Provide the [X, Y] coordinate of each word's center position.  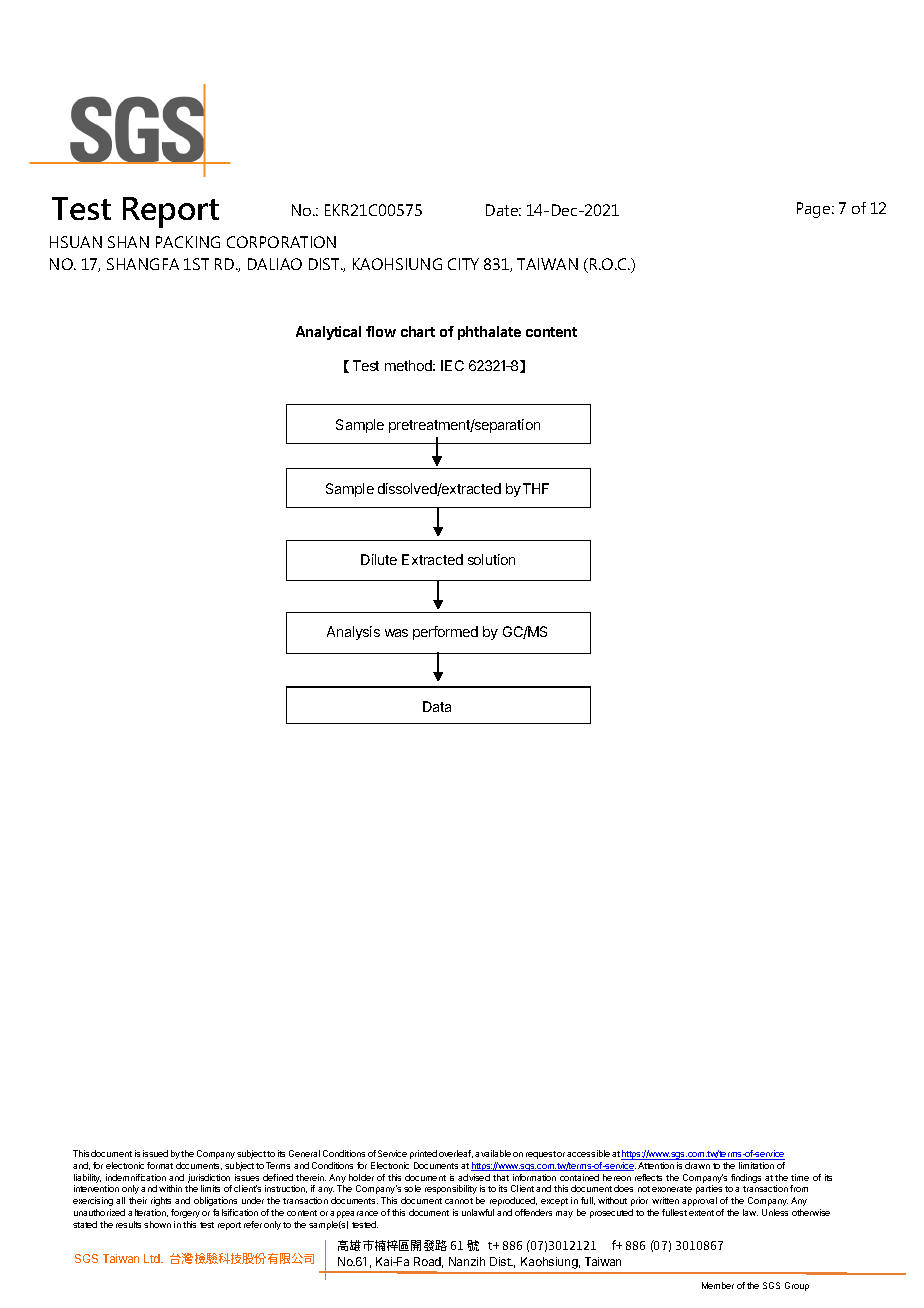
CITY [463, 264]
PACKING [188, 242]
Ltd [153, 1258]
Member [718, 1285]
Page [815, 210]
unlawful [478, 1212]
